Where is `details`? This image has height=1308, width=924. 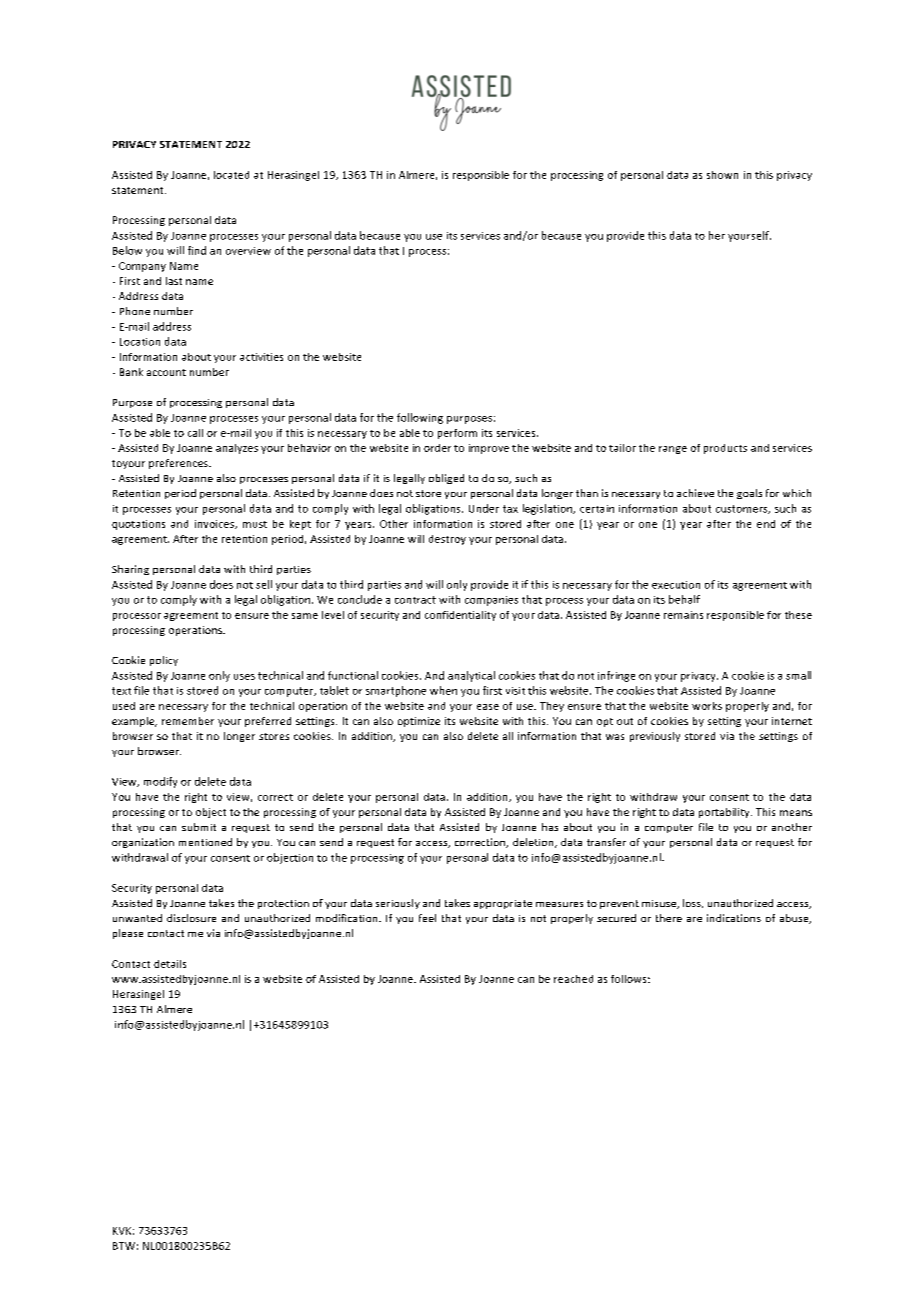 details is located at coordinates (170, 964).
